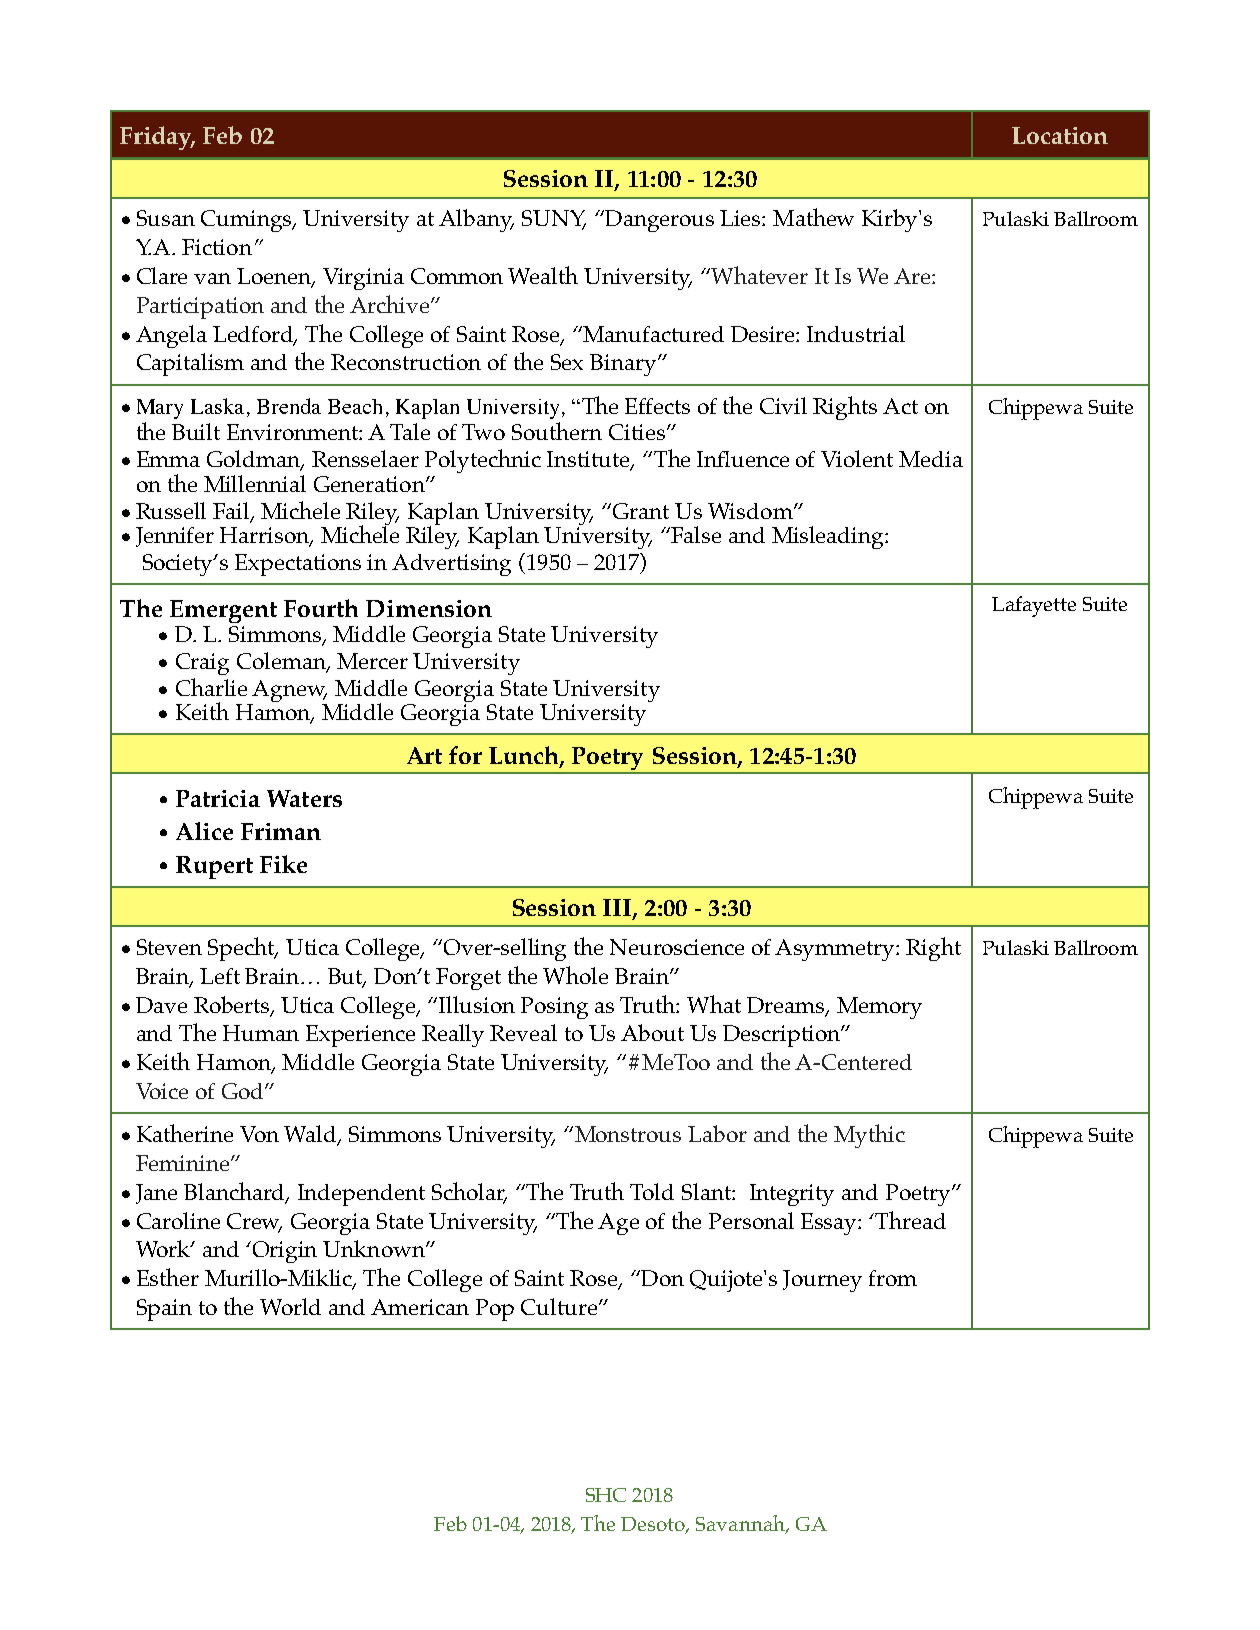 This image has height=1630, width=1260. What do you see at coordinates (618, 908) in the image?
I see `III` at bounding box center [618, 908].
